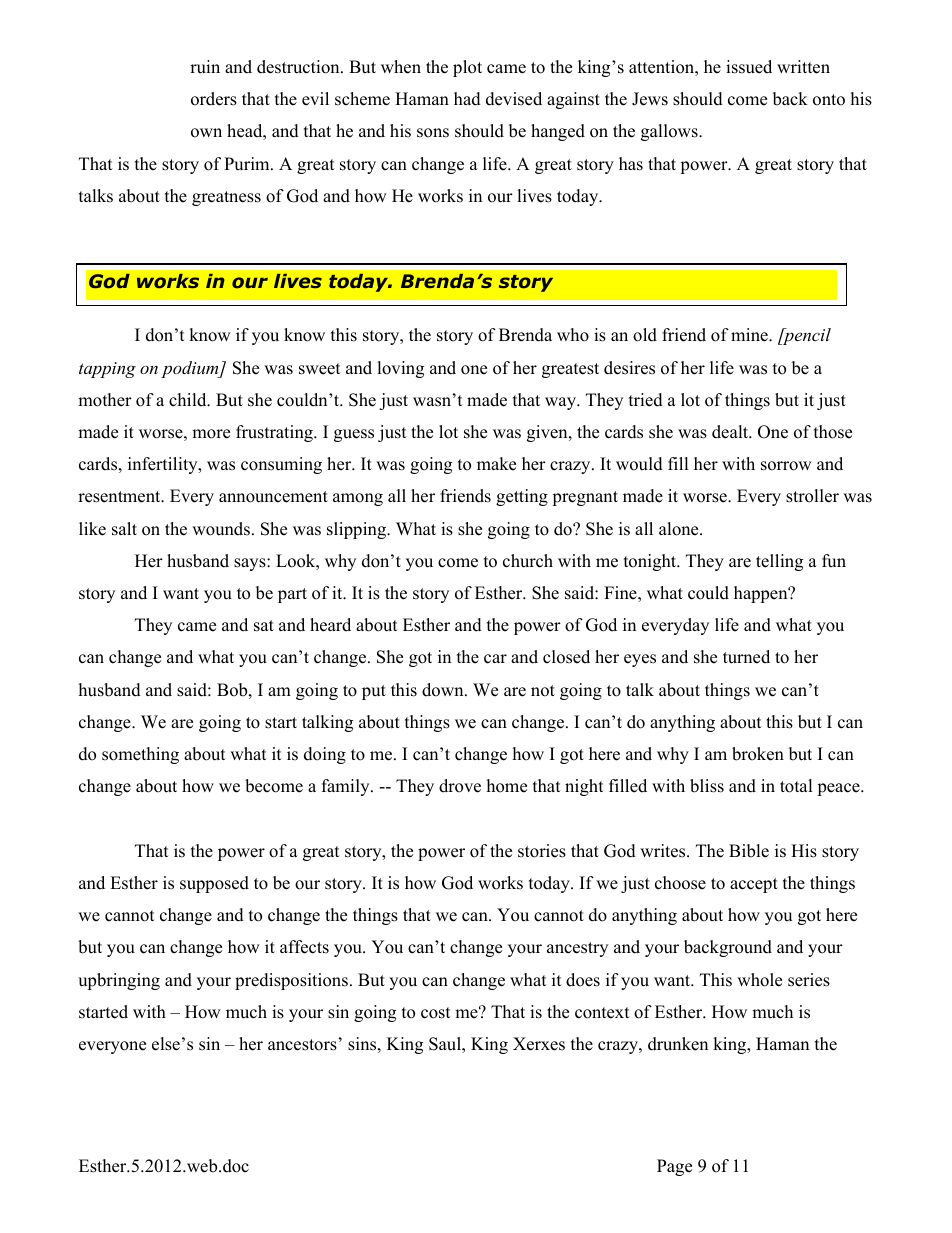 This screenshot has height=1233, width=952. I want to click on issued, so click(749, 67).
